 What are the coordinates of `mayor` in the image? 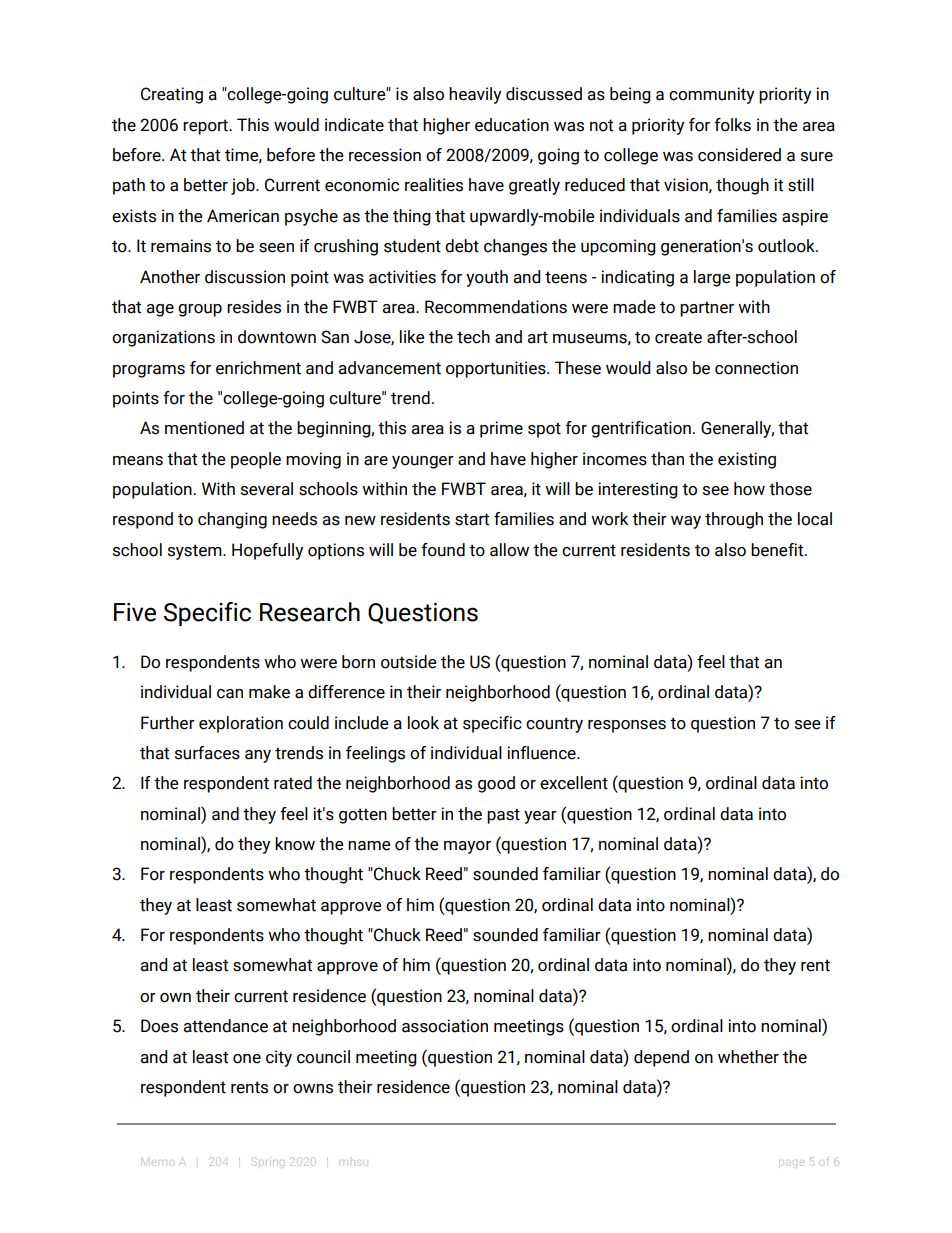 It's located at (467, 847).
